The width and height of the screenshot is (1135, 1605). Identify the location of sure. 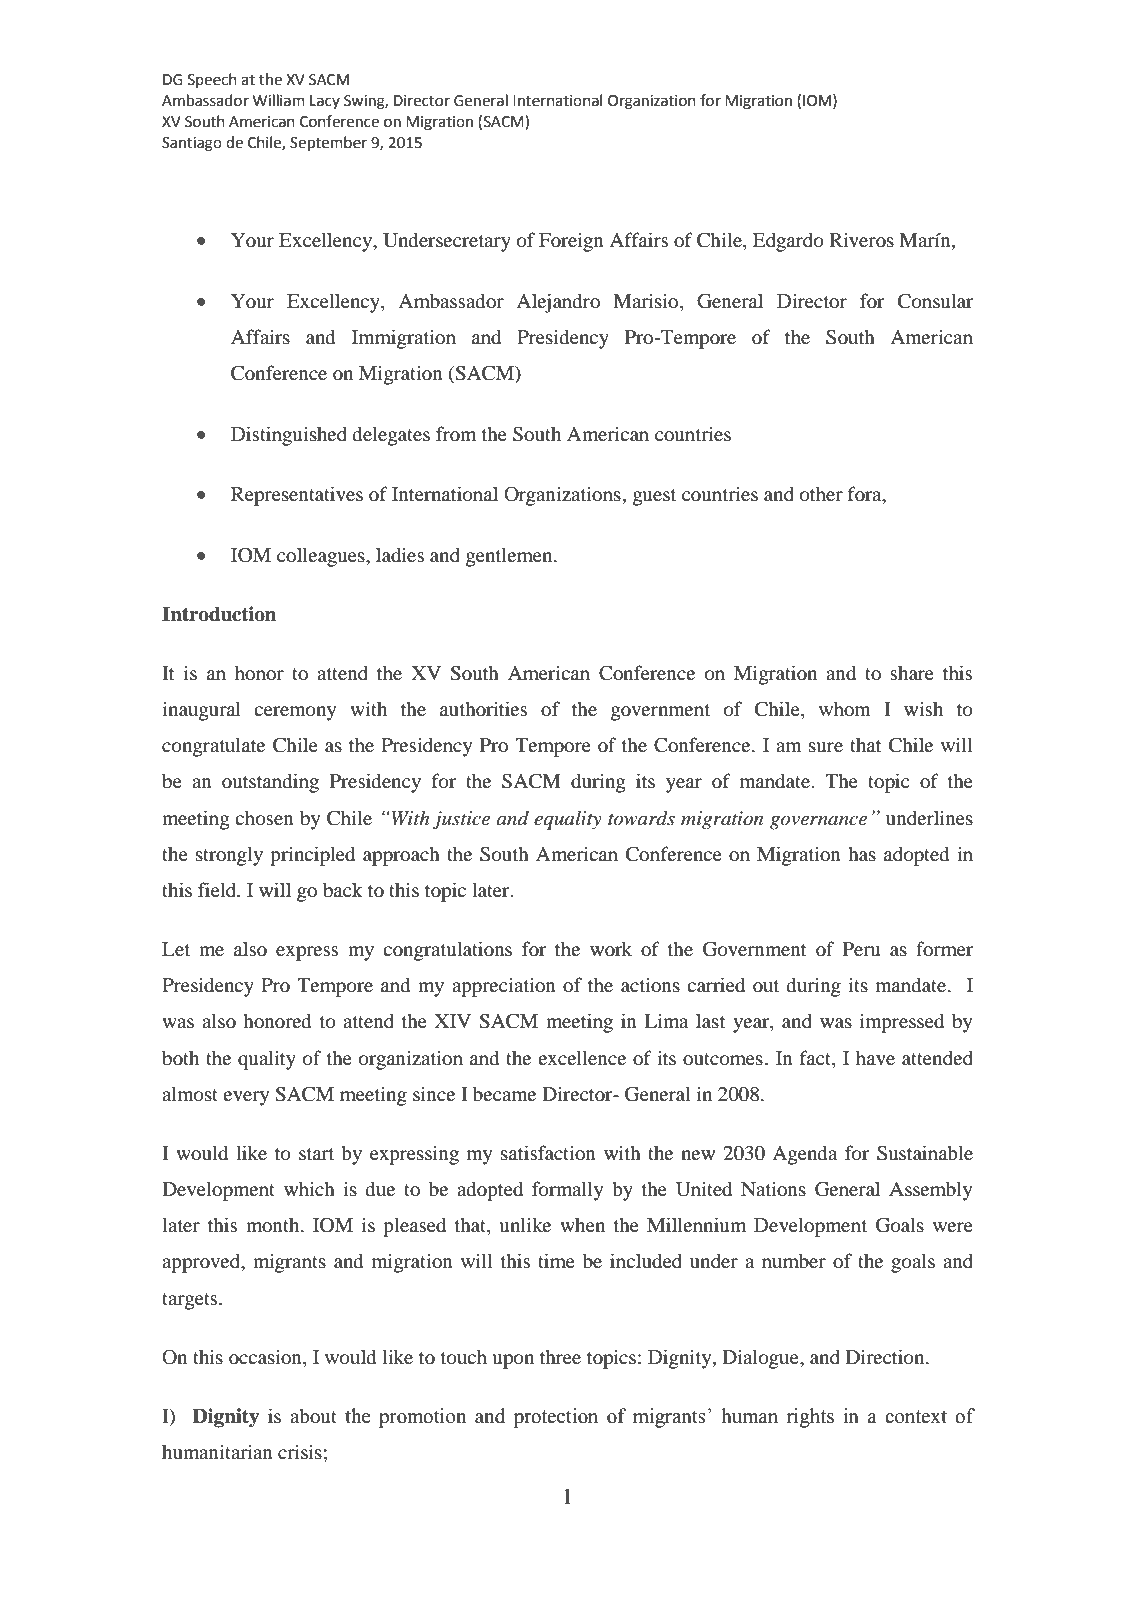
(826, 747).
